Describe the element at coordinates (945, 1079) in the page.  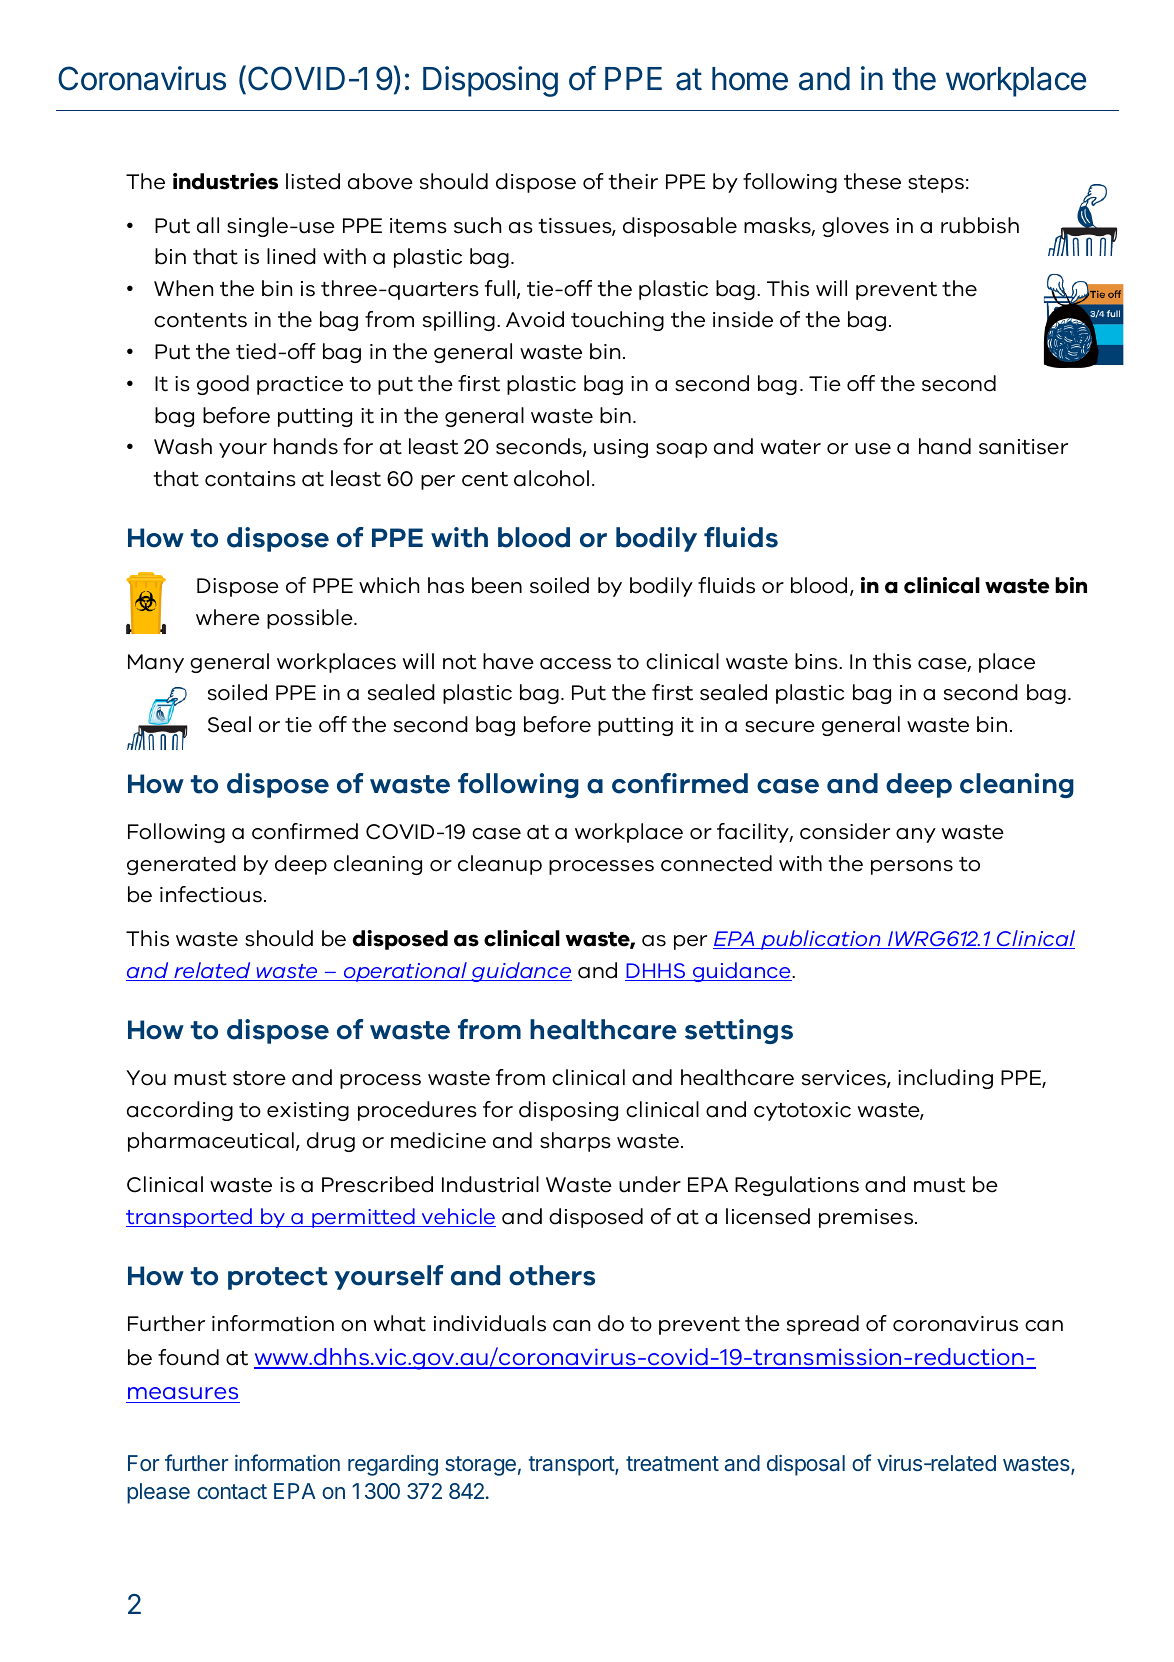
I see `including` at that location.
